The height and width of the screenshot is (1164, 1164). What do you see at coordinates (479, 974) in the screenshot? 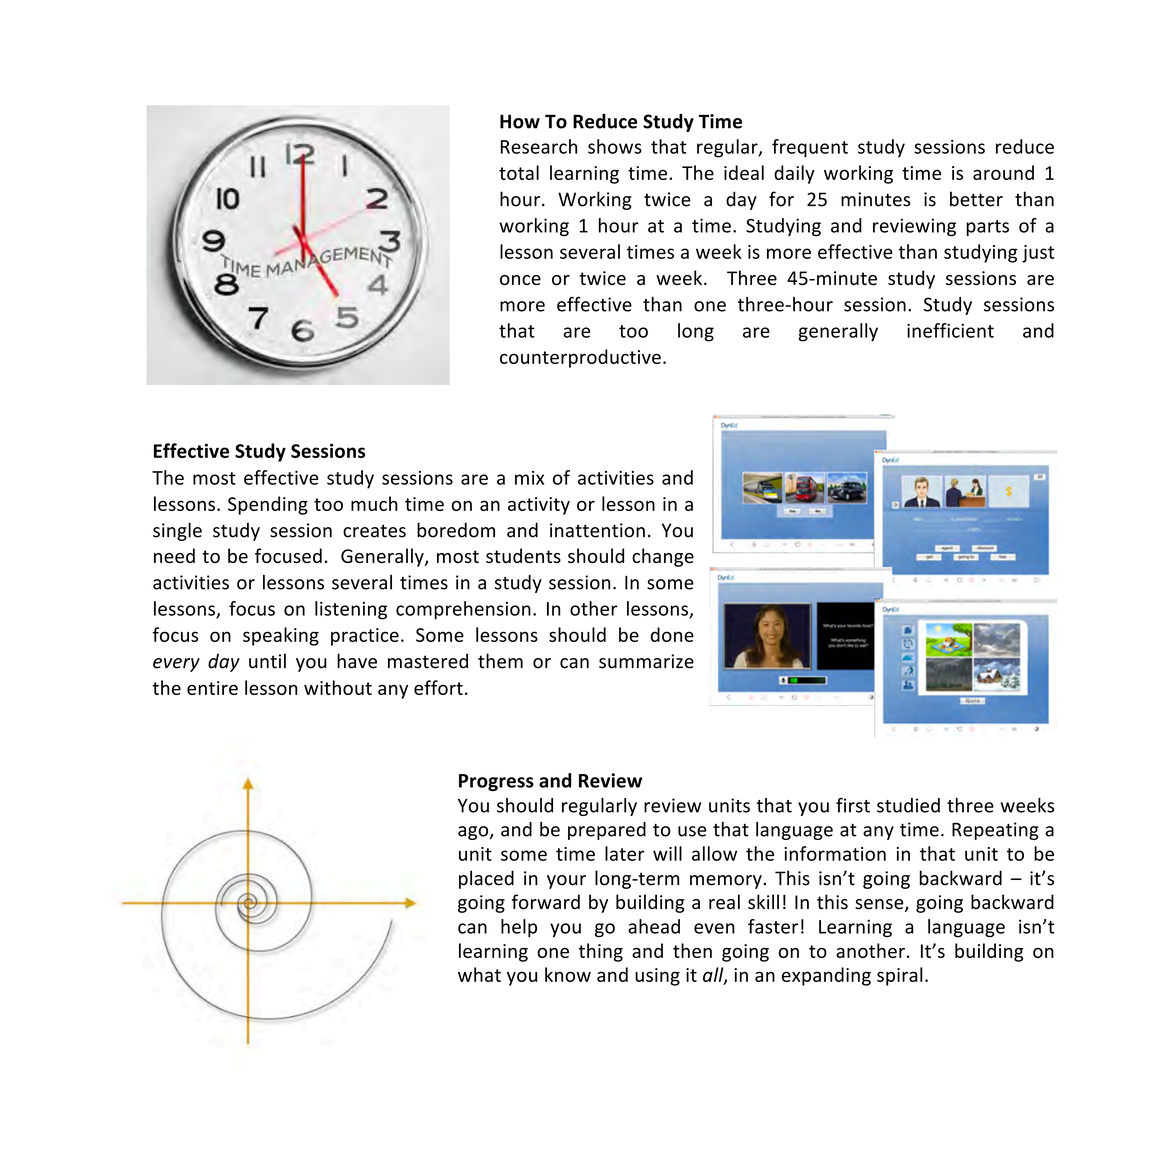
I see `what` at bounding box center [479, 974].
